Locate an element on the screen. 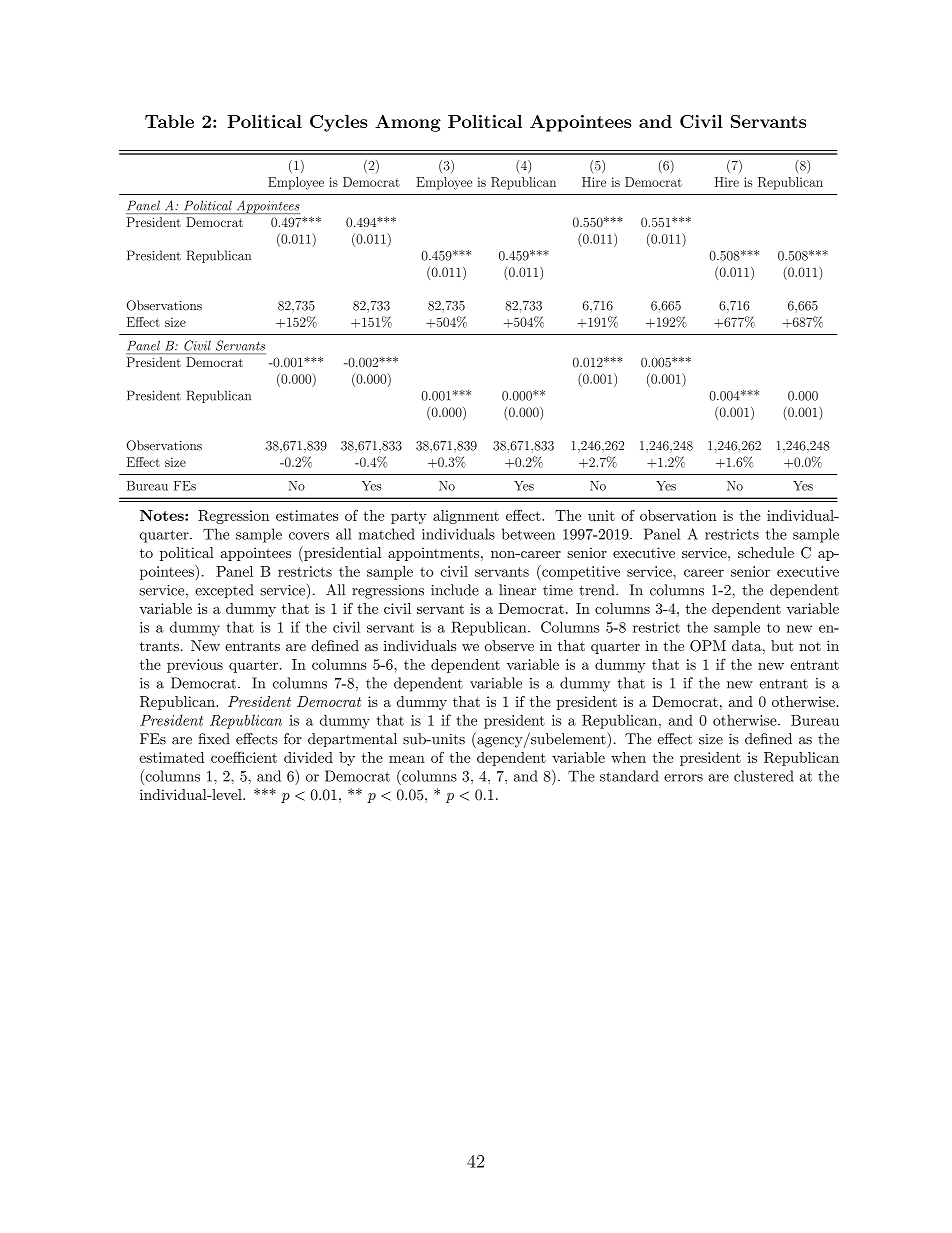 This screenshot has width=952, height=1233. between is located at coordinates (528, 534).
